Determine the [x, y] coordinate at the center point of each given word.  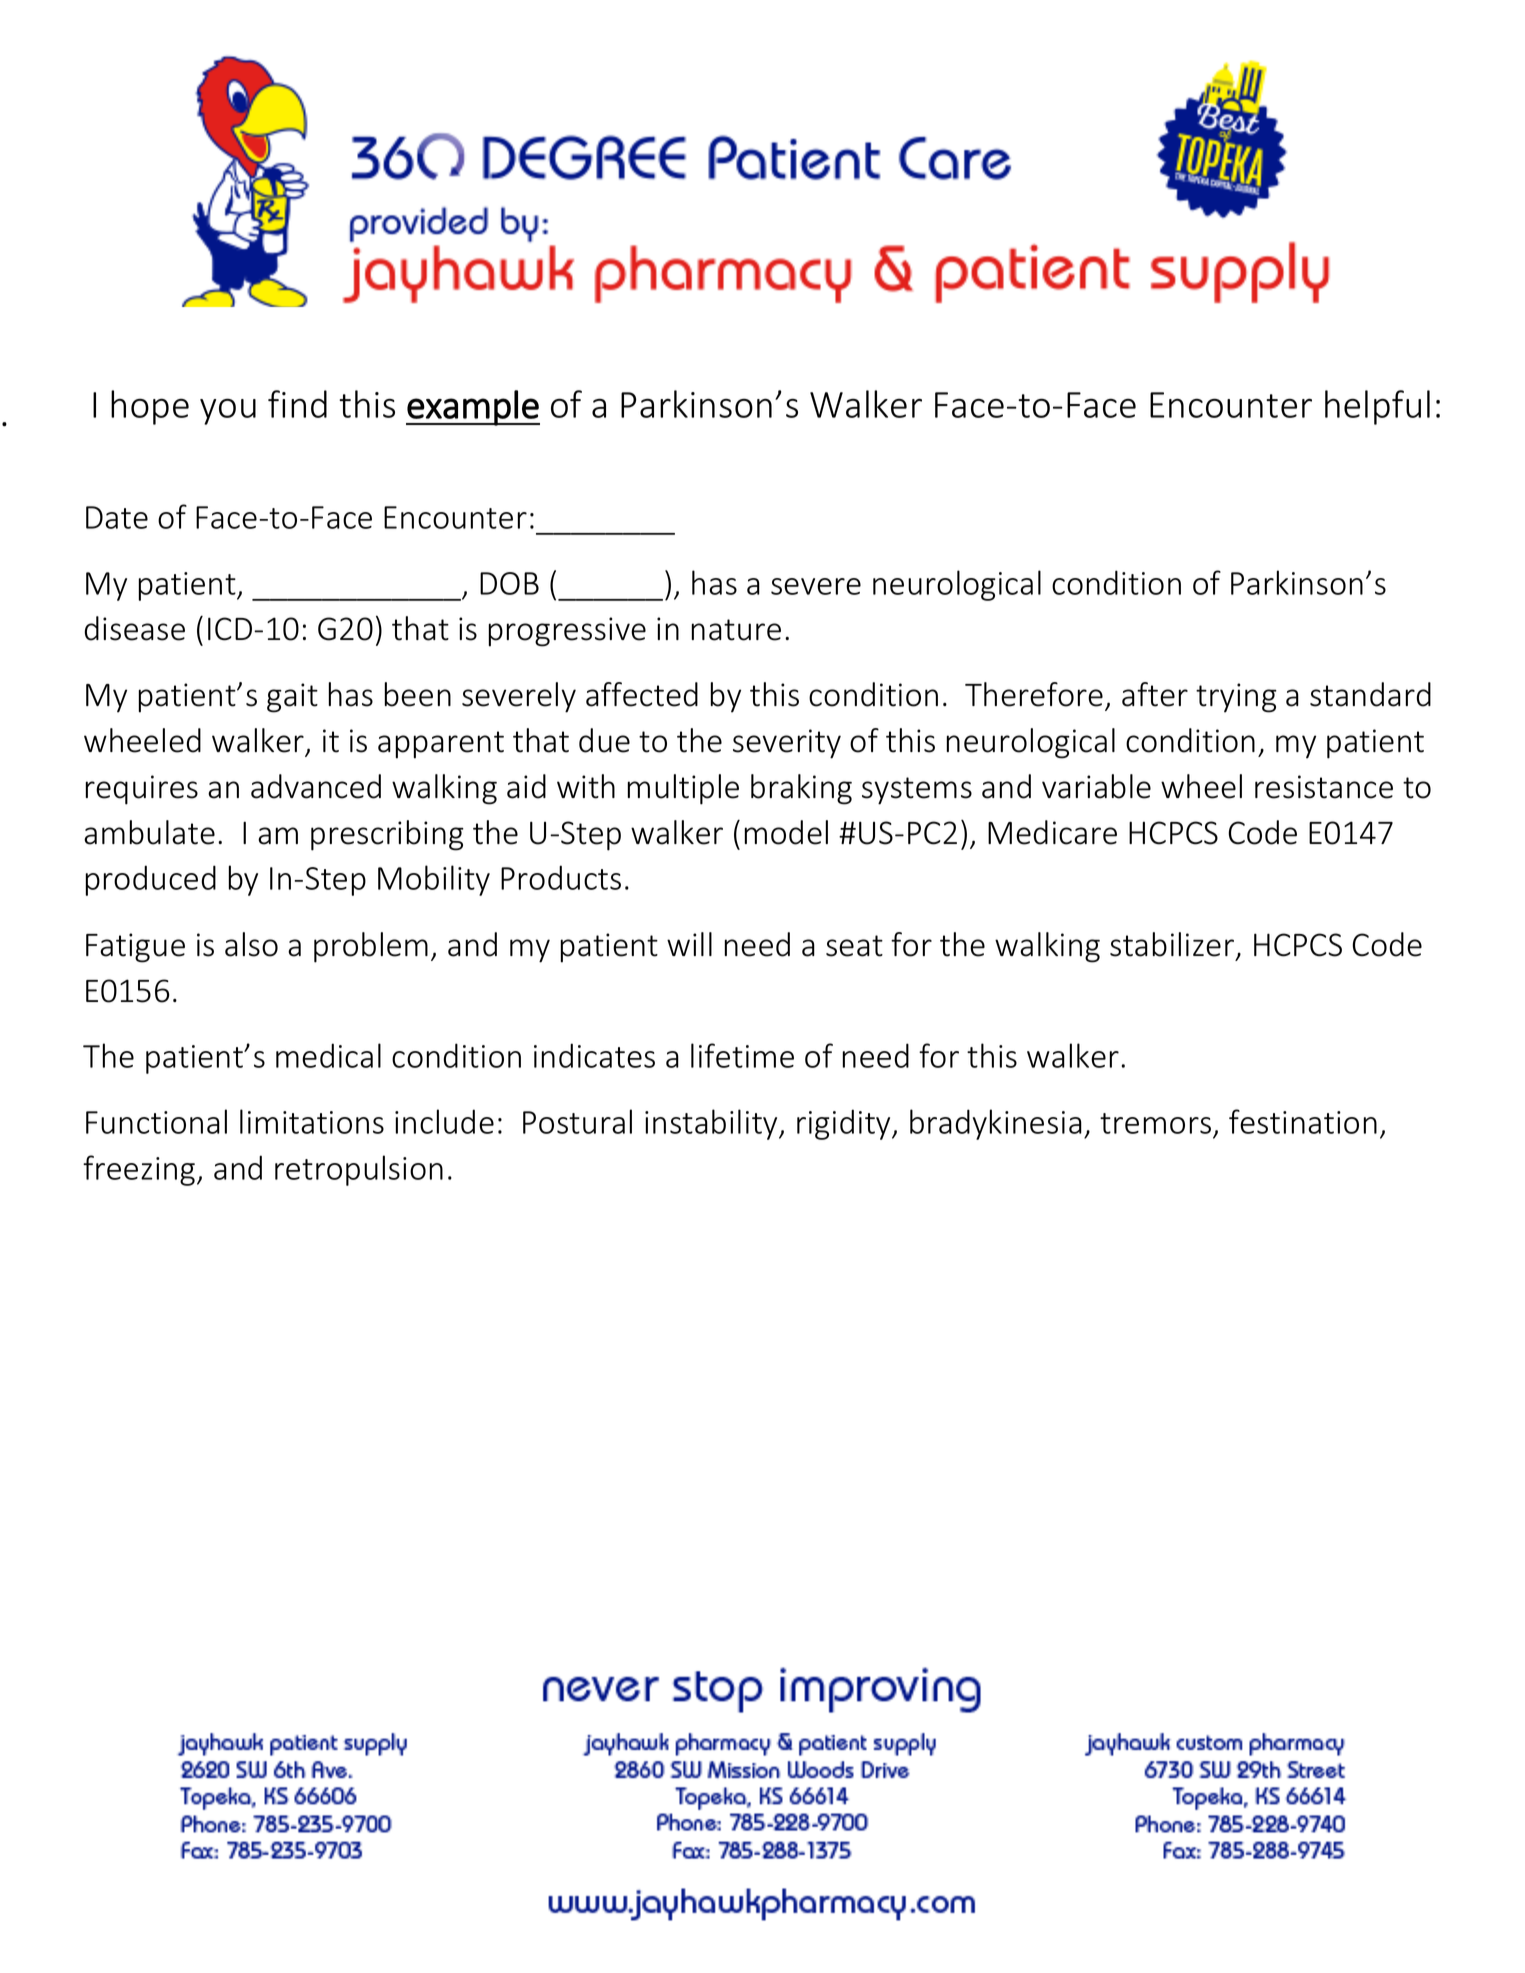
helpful [1377, 407]
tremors [1155, 1123]
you [228, 411]
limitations [312, 1121]
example [473, 408]
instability [712, 1124]
